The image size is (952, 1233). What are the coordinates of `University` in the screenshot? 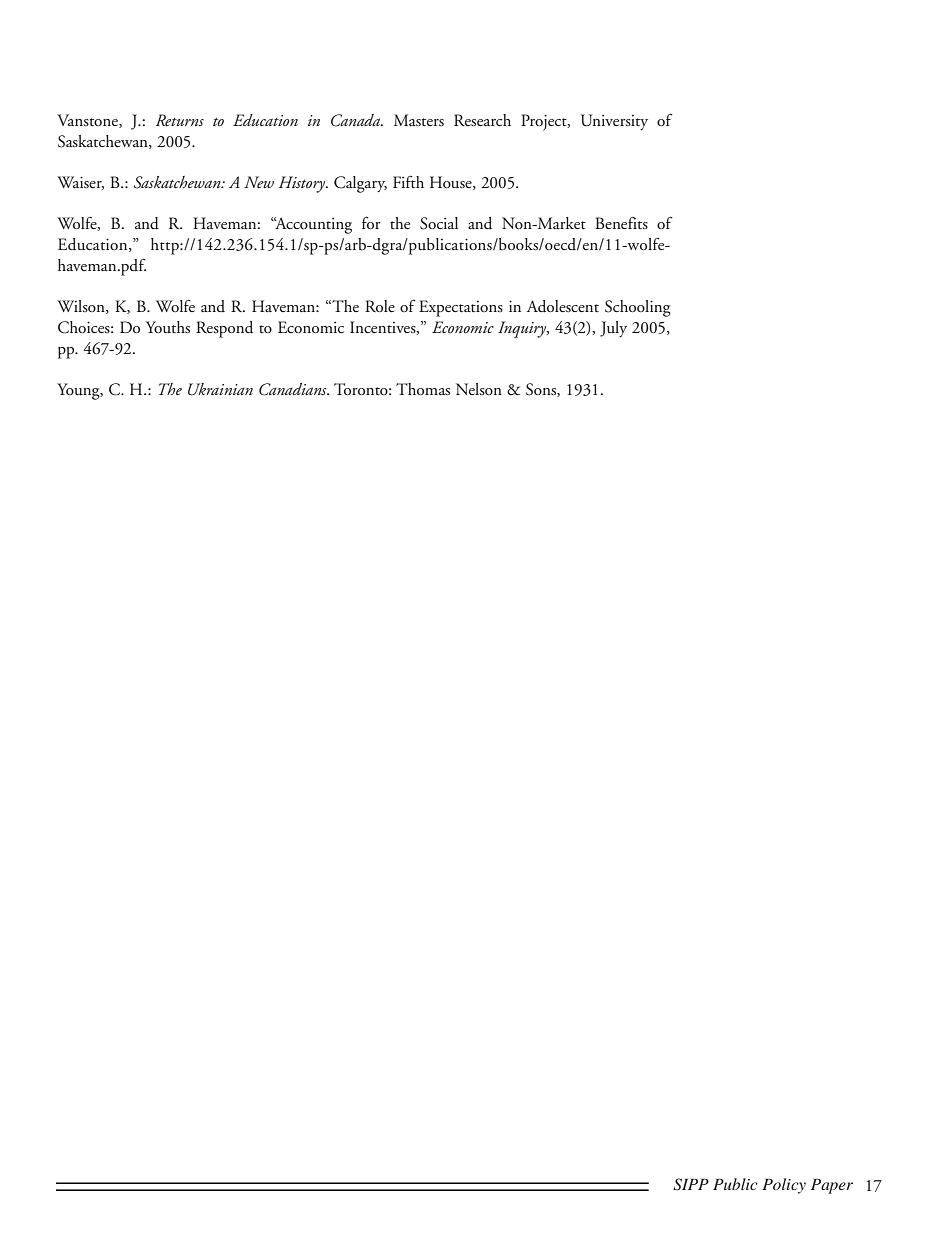 It's located at (614, 122).
